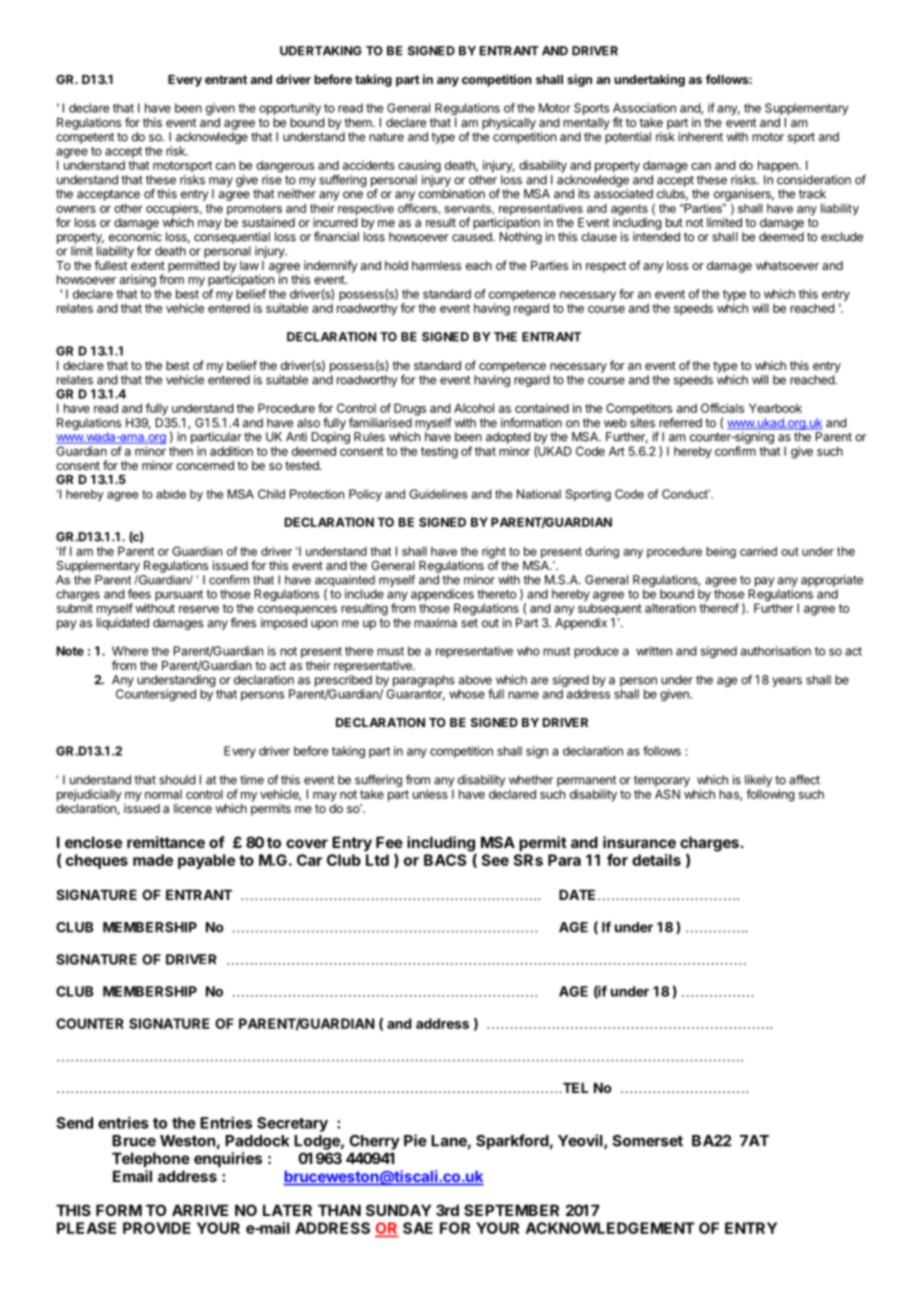 The width and height of the document is (924, 1308). I want to click on causing, so click(419, 166).
